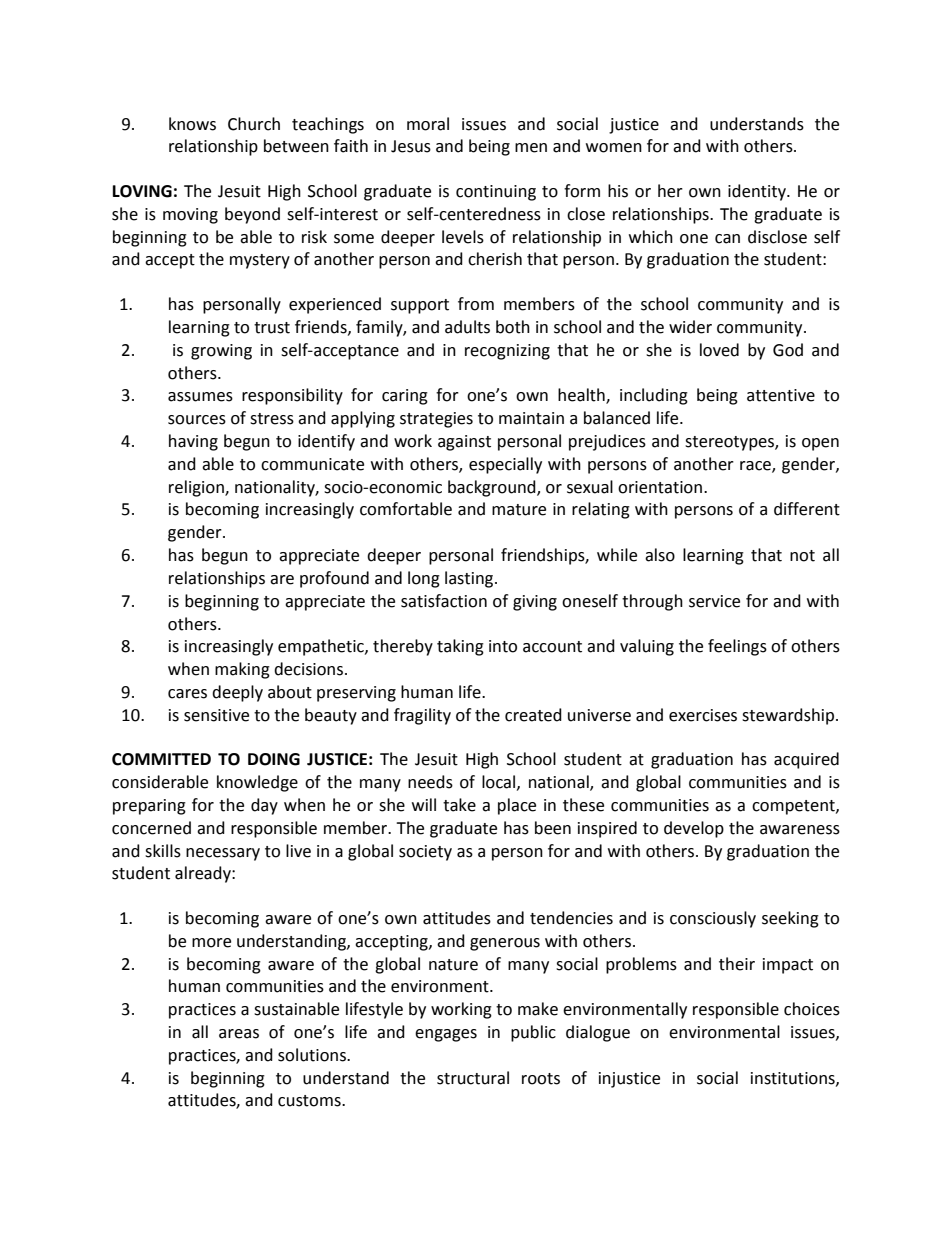  What do you see at coordinates (242, 670) in the document?
I see `making` at bounding box center [242, 670].
